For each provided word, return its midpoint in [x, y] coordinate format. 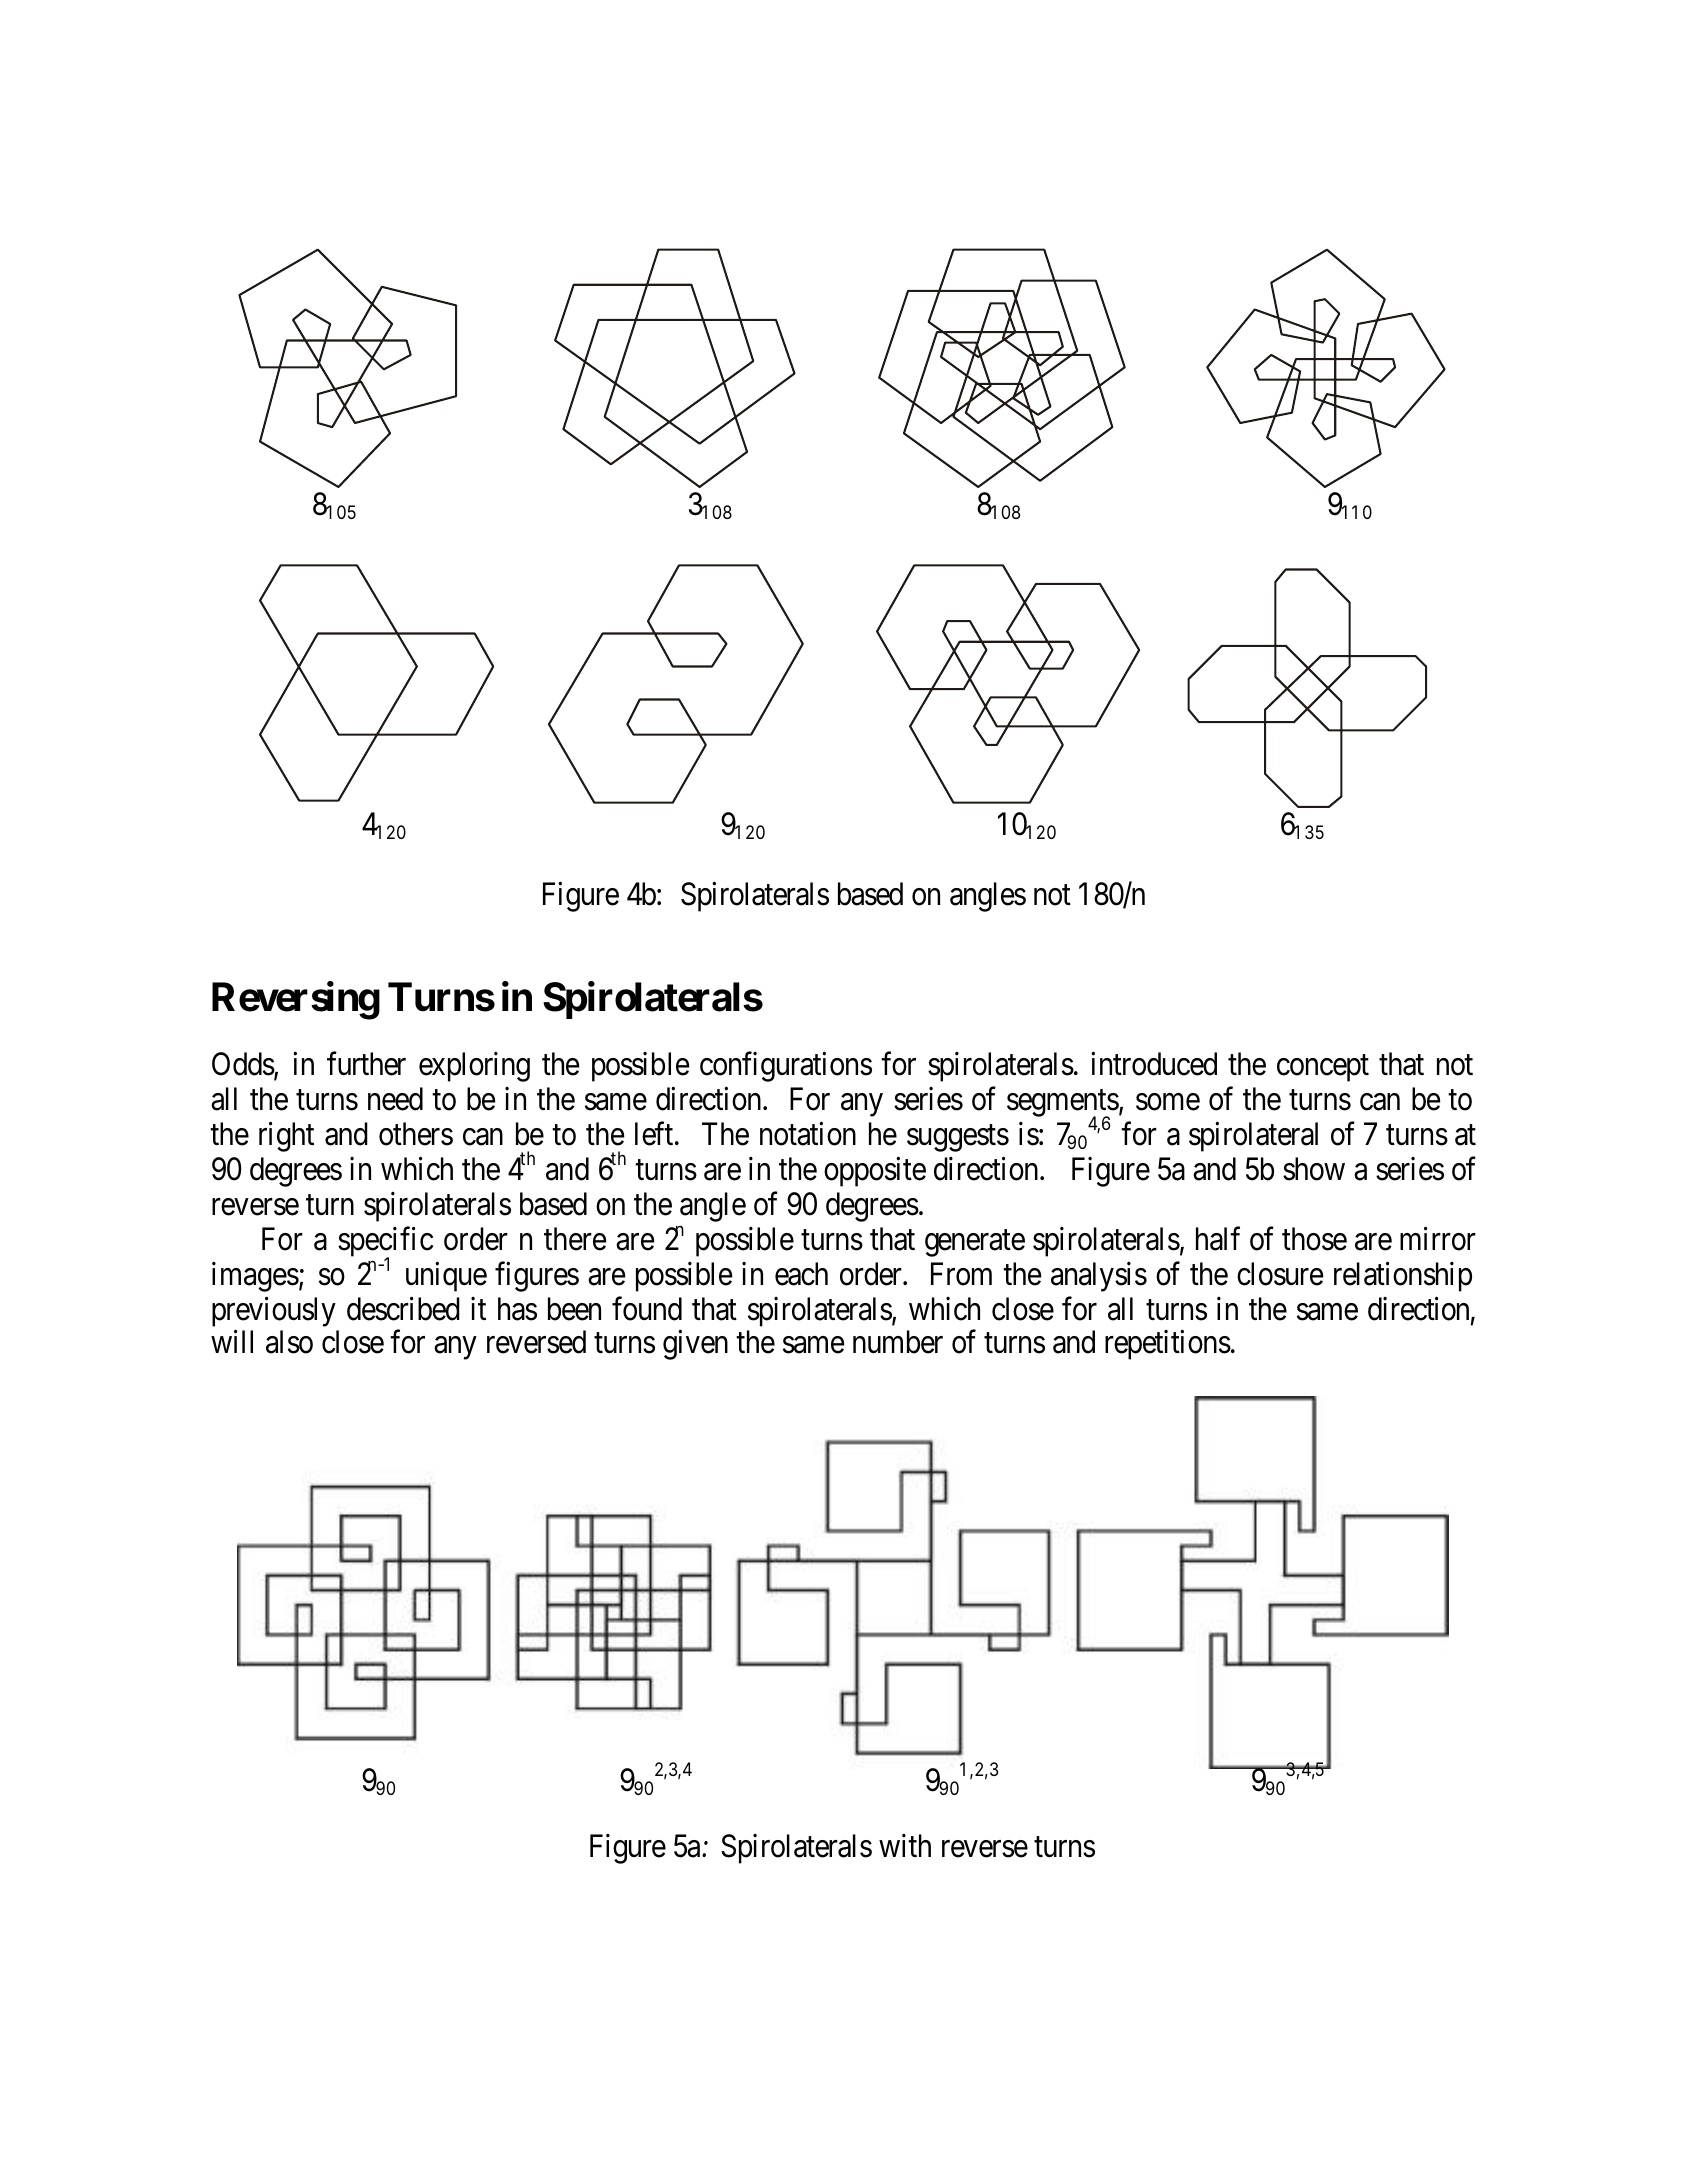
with [905, 1845]
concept [1323, 1068]
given [695, 1345]
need [395, 1099]
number [898, 1342]
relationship [1403, 1277]
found [647, 1309]
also [289, 1342]
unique [446, 1277]
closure [1280, 1274]
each [801, 1274]
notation [808, 1134]
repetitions [1168, 1345]
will [232, 1341]
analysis [1099, 1277]
